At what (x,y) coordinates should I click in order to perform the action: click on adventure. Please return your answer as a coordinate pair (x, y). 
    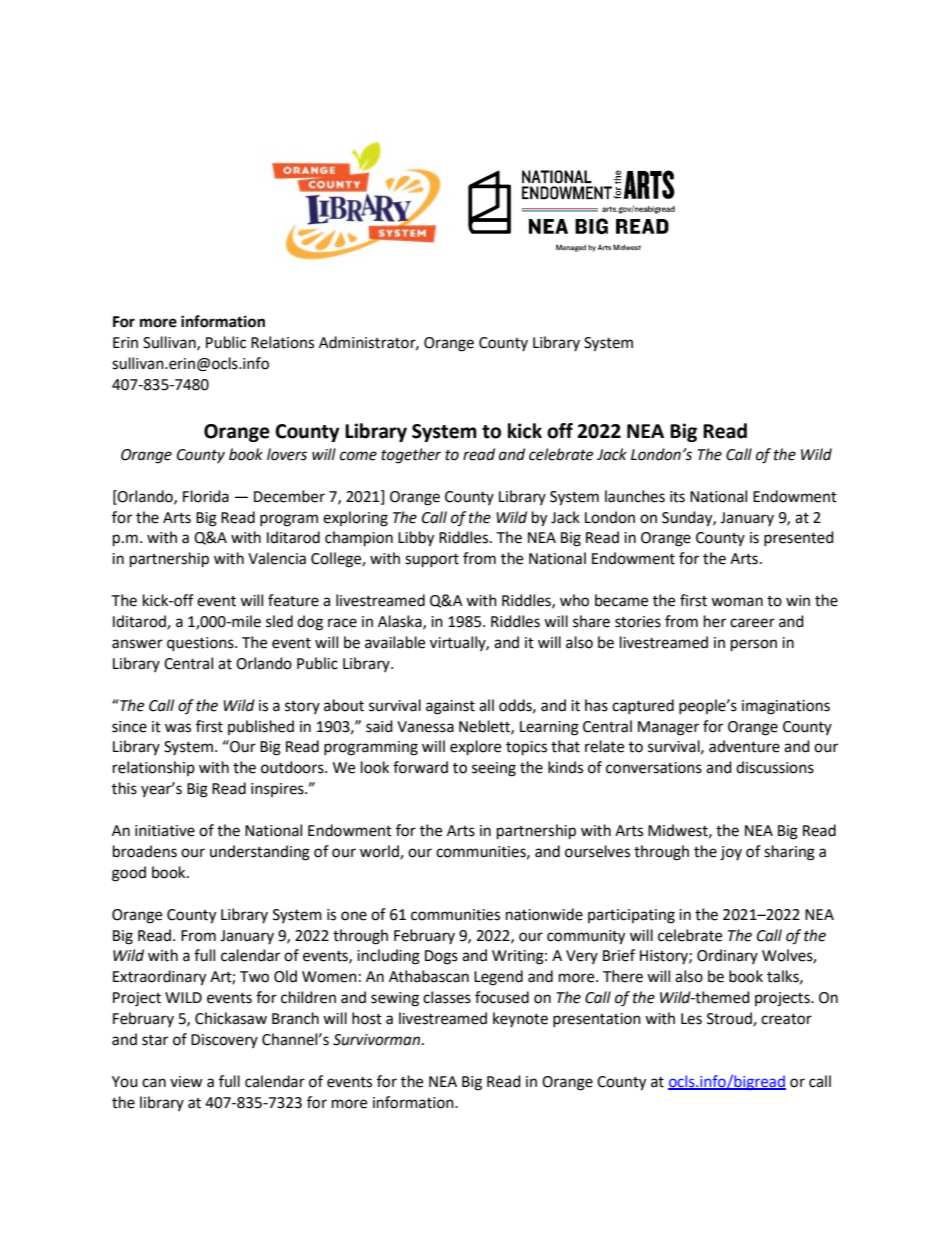
    Looking at the image, I should click on (744, 746).
